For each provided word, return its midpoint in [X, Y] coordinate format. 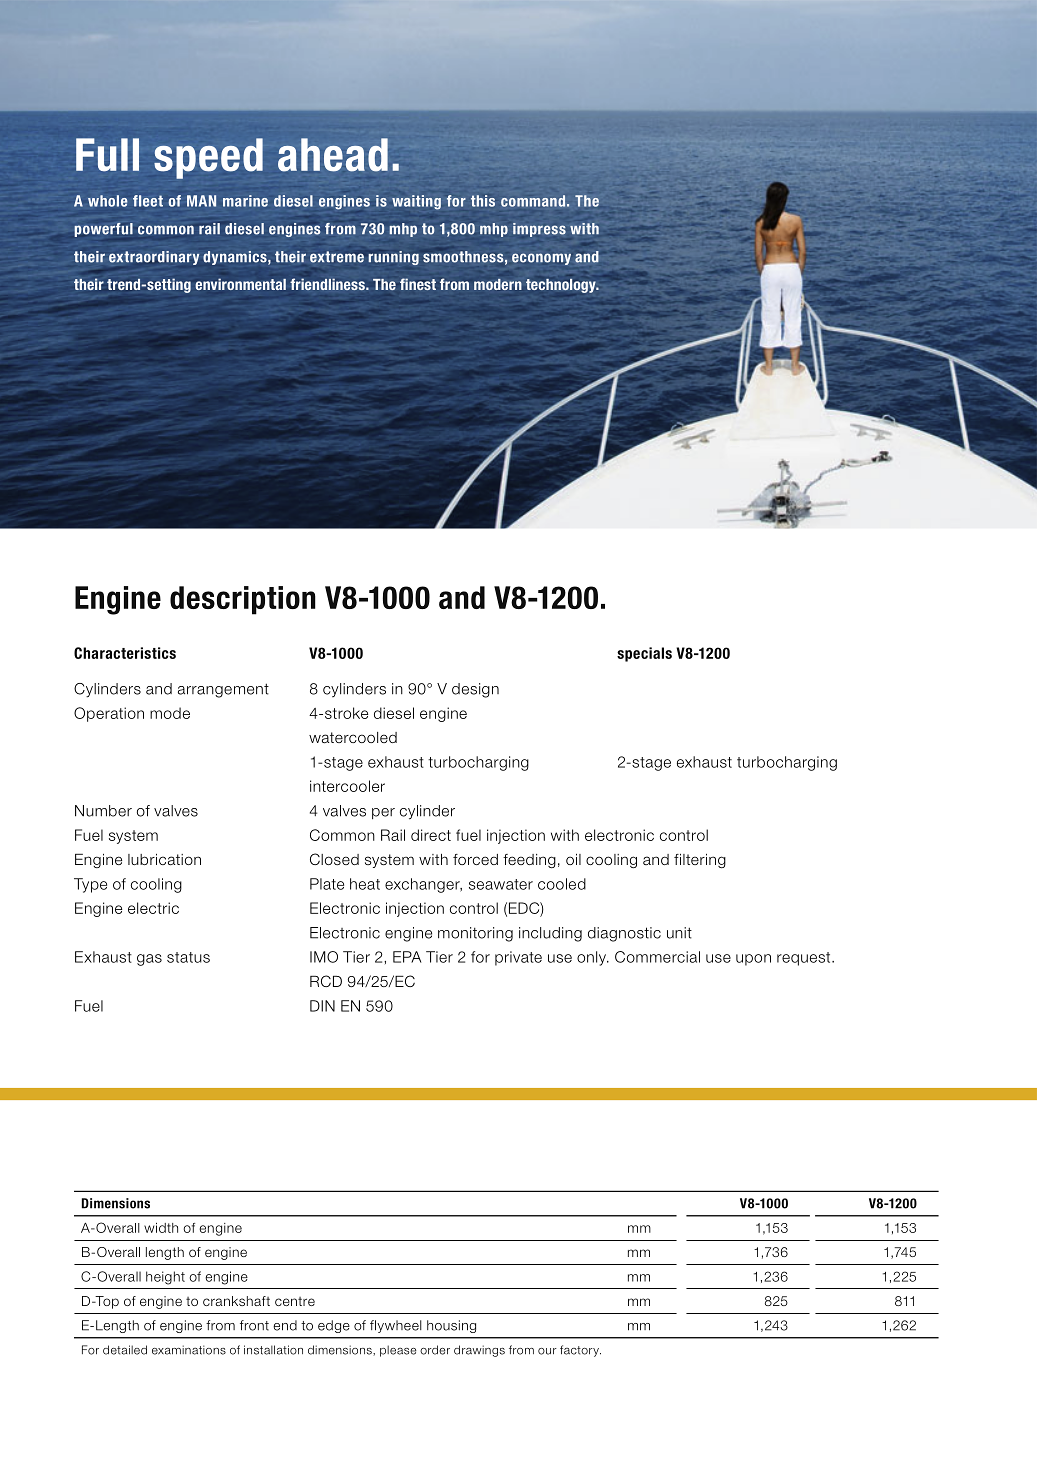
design [475, 690]
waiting [416, 202]
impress [539, 230]
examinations [189, 1350]
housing [451, 1326]
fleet [148, 201]
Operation [109, 714]
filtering [700, 861]
